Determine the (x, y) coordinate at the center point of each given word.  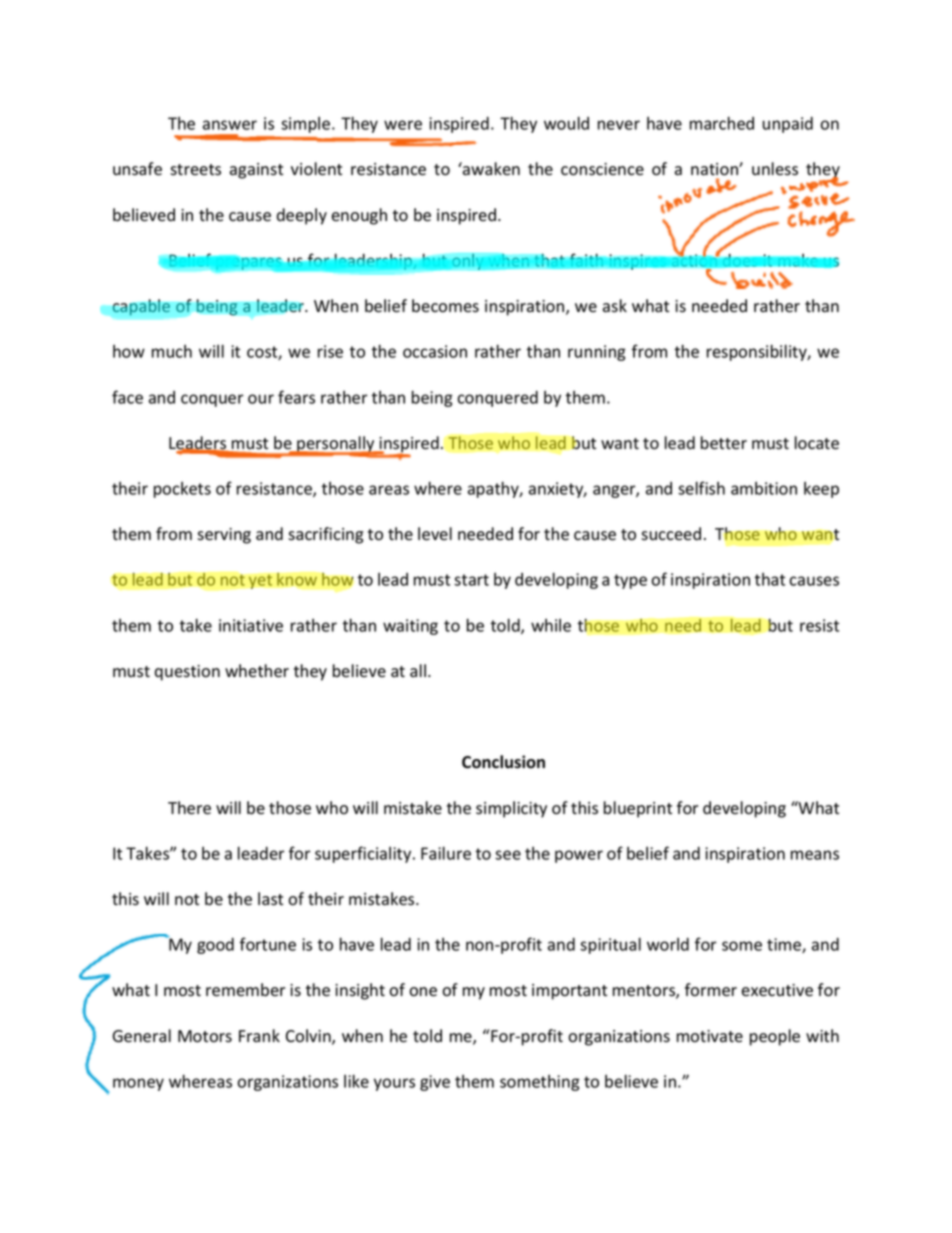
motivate (710, 1036)
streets (195, 170)
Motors (205, 1036)
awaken (490, 169)
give (435, 1083)
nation (715, 169)
